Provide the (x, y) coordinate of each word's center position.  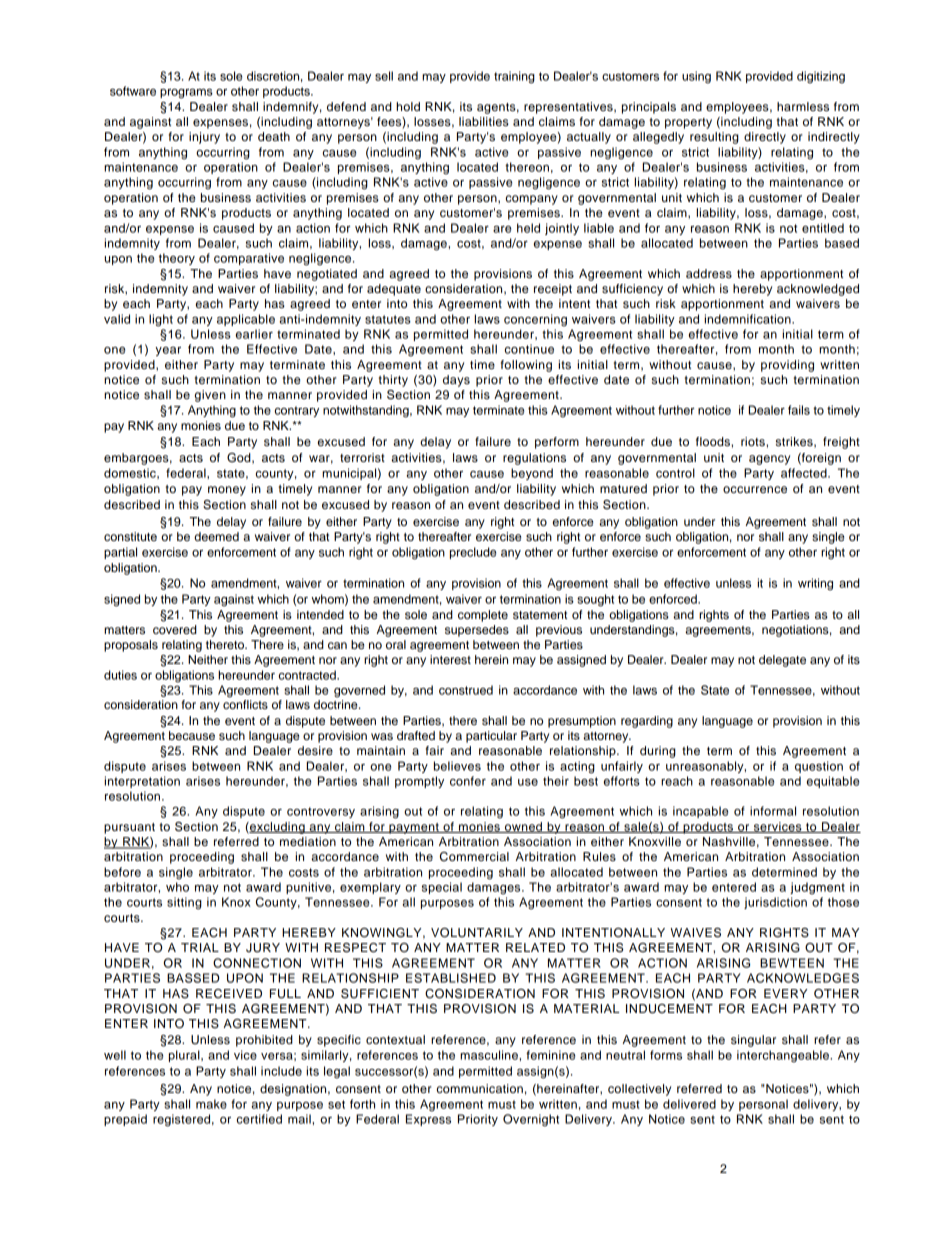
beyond (532, 474)
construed (466, 690)
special (442, 888)
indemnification (749, 319)
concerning (535, 320)
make (211, 1104)
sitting (184, 903)
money (227, 491)
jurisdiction (775, 903)
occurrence (755, 489)
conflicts (245, 704)
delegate (782, 661)
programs (186, 93)
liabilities (484, 121)
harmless (803, 106)
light (161, 320)
